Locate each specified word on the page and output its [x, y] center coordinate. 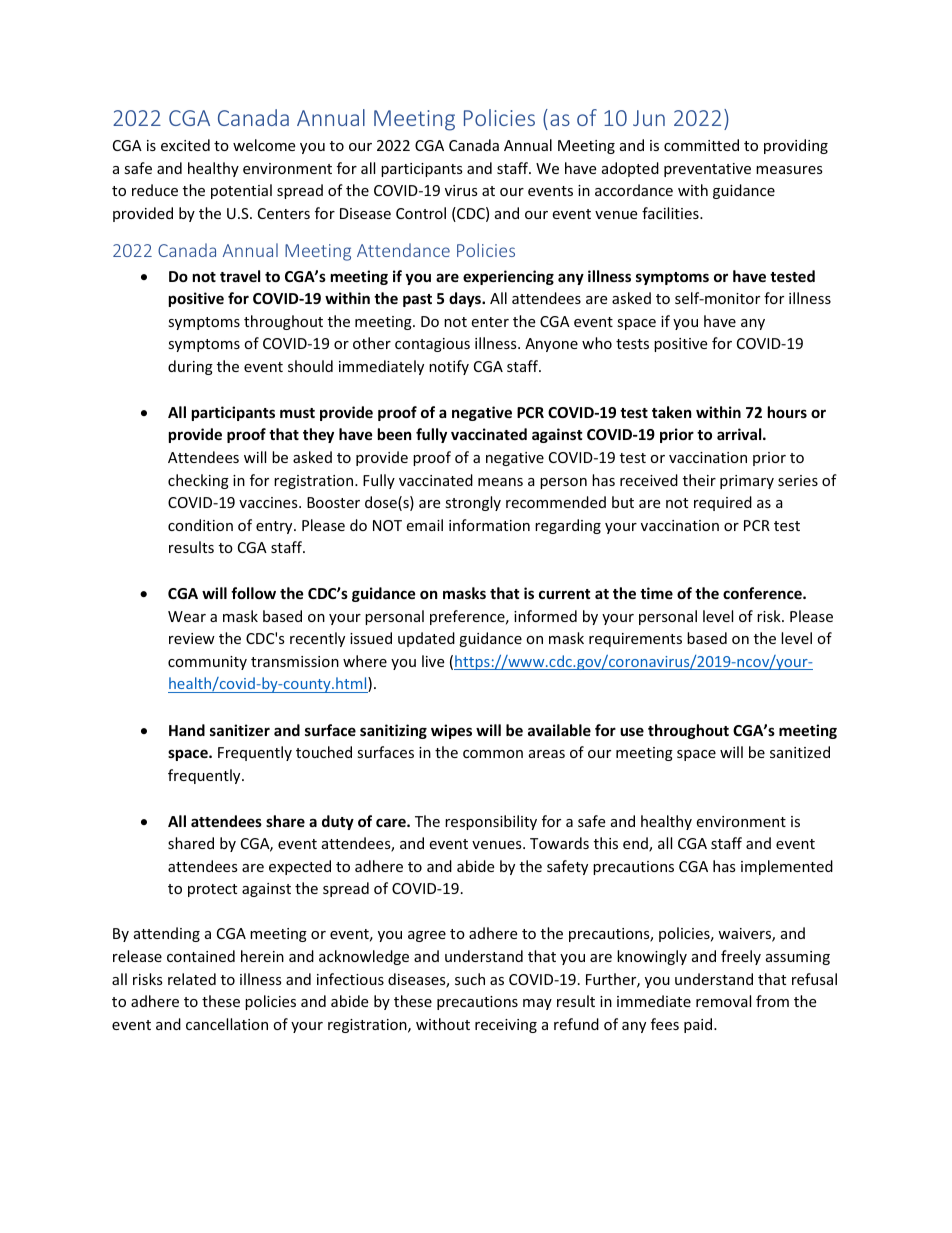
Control [421, 213]
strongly [473, 503]
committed [701, 145]
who [597, 343]
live [433, 661]
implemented [787, 867]
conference [763, 593]
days [466, 299]
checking [198, 481]
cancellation [227, 1024]
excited [185, 145]
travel [240, 276]
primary [747, 482]
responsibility [491, 822]
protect [212, 890]
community [207, 663]
